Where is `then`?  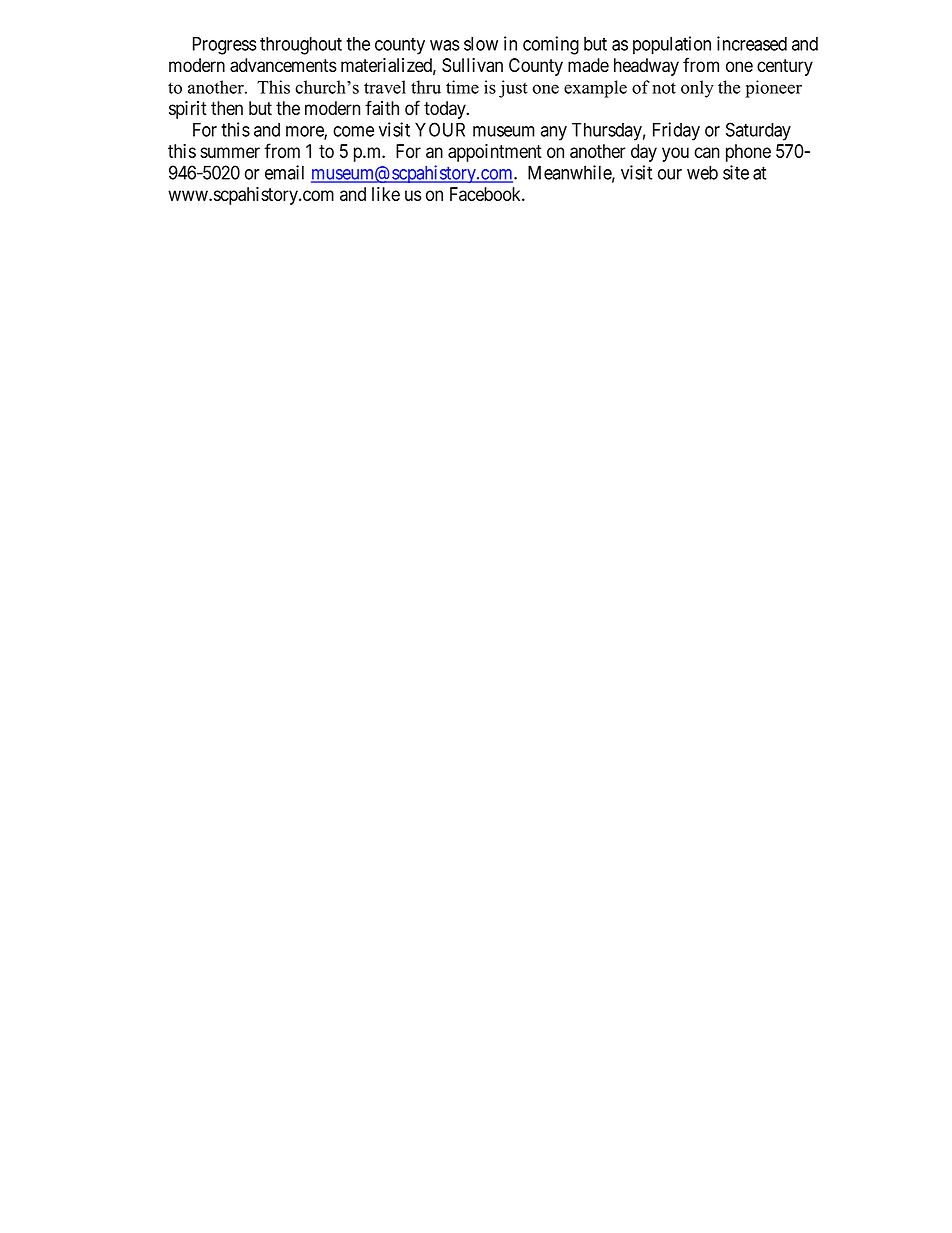 then is located at coordinates (227, 108).
